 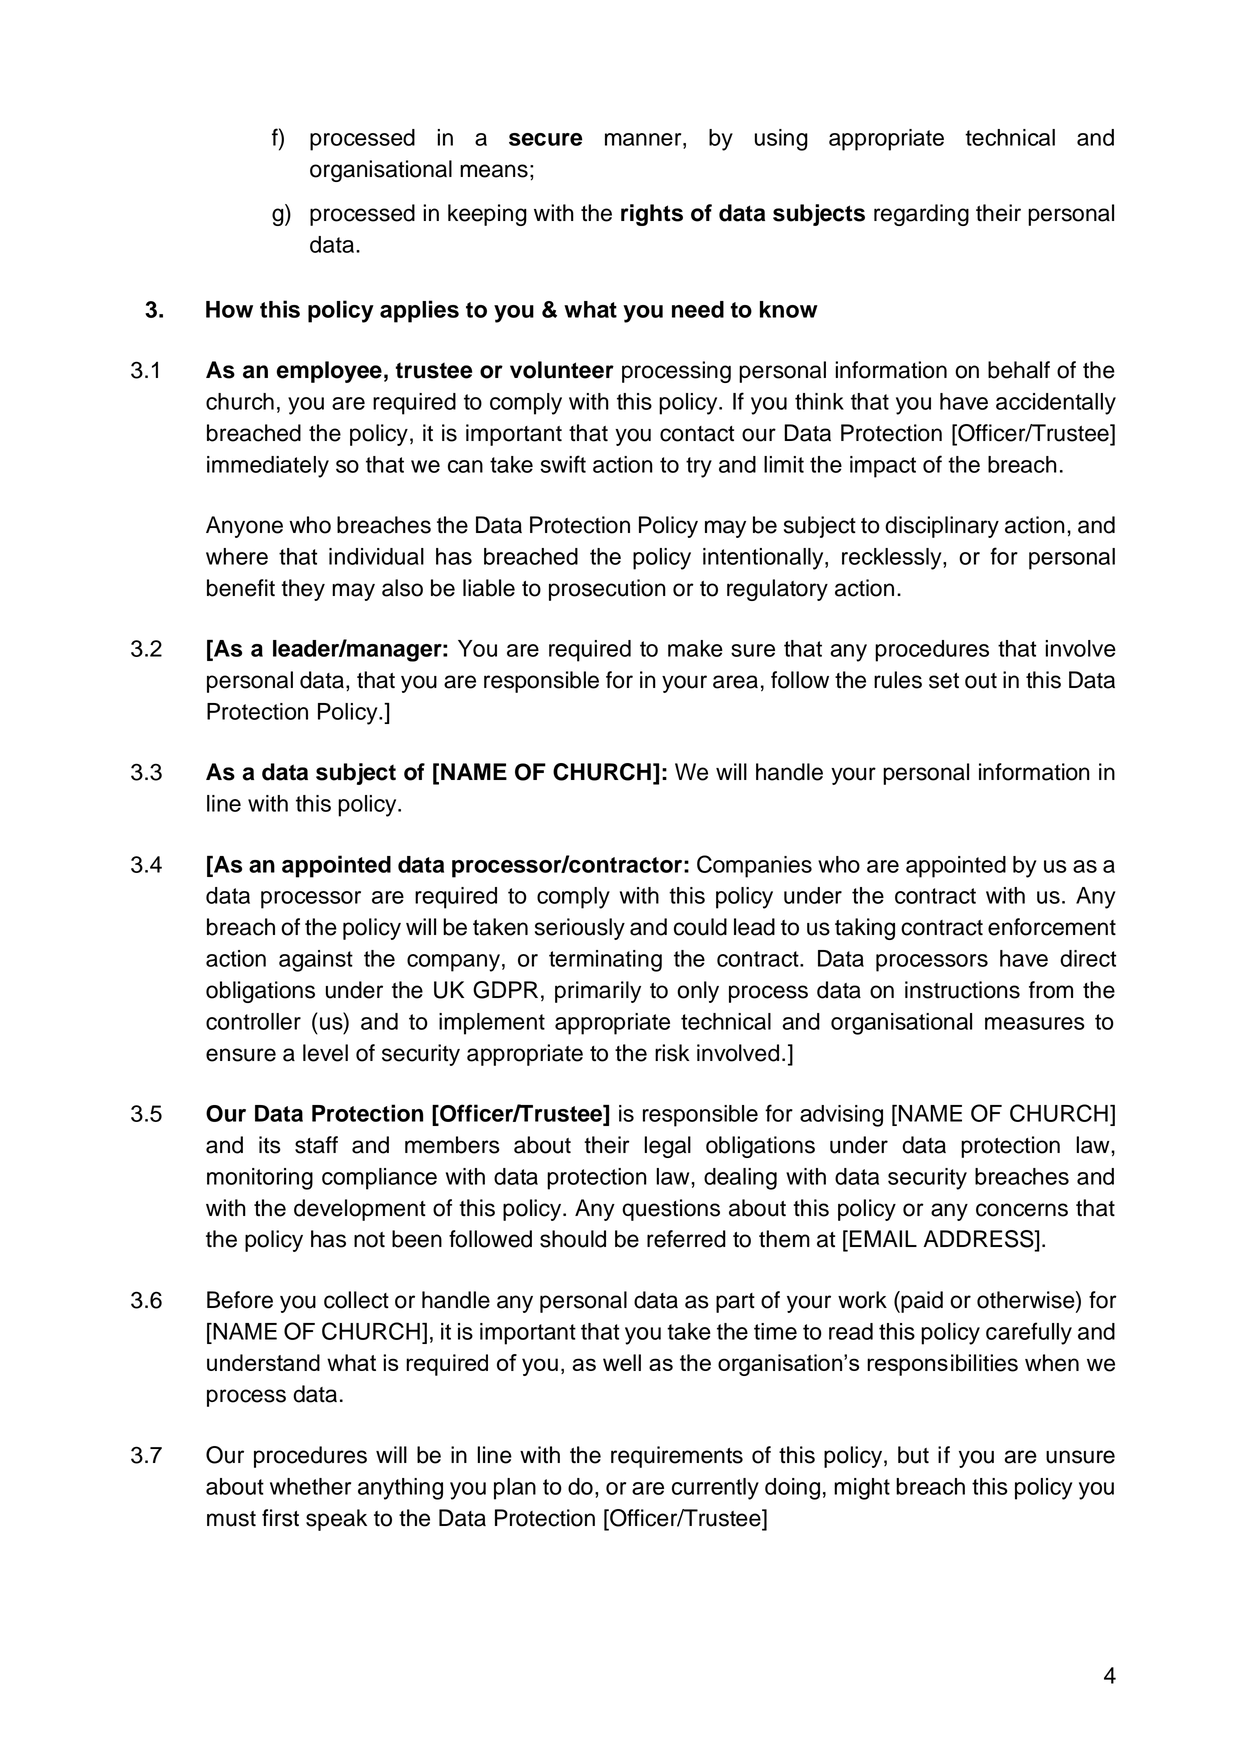 I want to click on rights, so click(x=652, y=215).
